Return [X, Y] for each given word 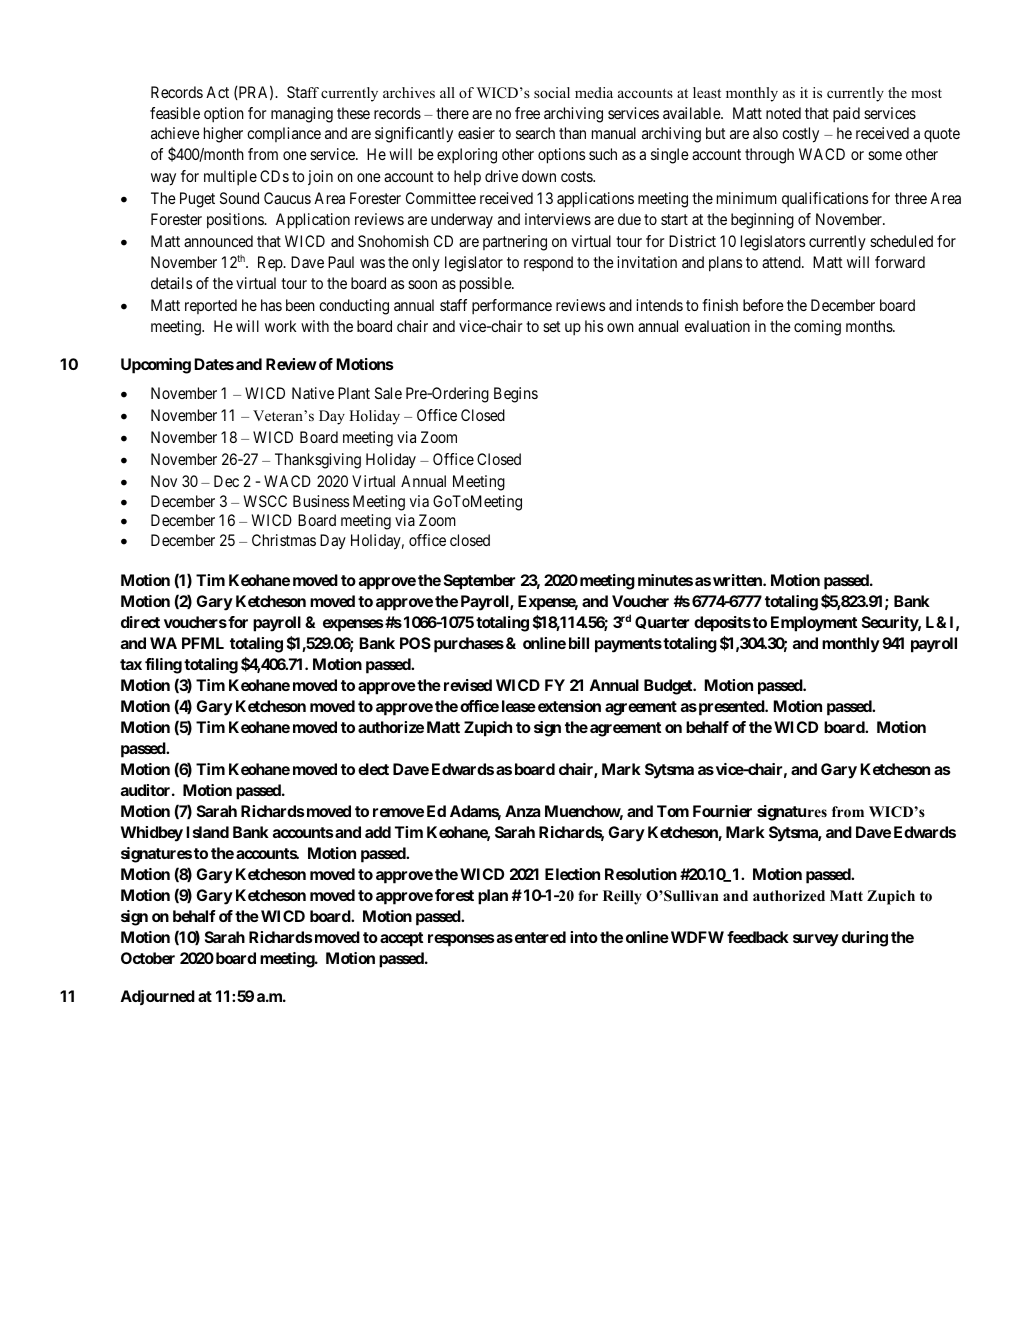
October [148, 958]
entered [539, 937]
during [865, 939]
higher [223, 135]
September [479, 582]
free [527, 113]
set [552, 326]
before [763, 305]
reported [211, 306]
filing [163, 666]
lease [519, 706]
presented [731, 708]
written [738, 580]
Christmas [284, 540]
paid [846, 115]
